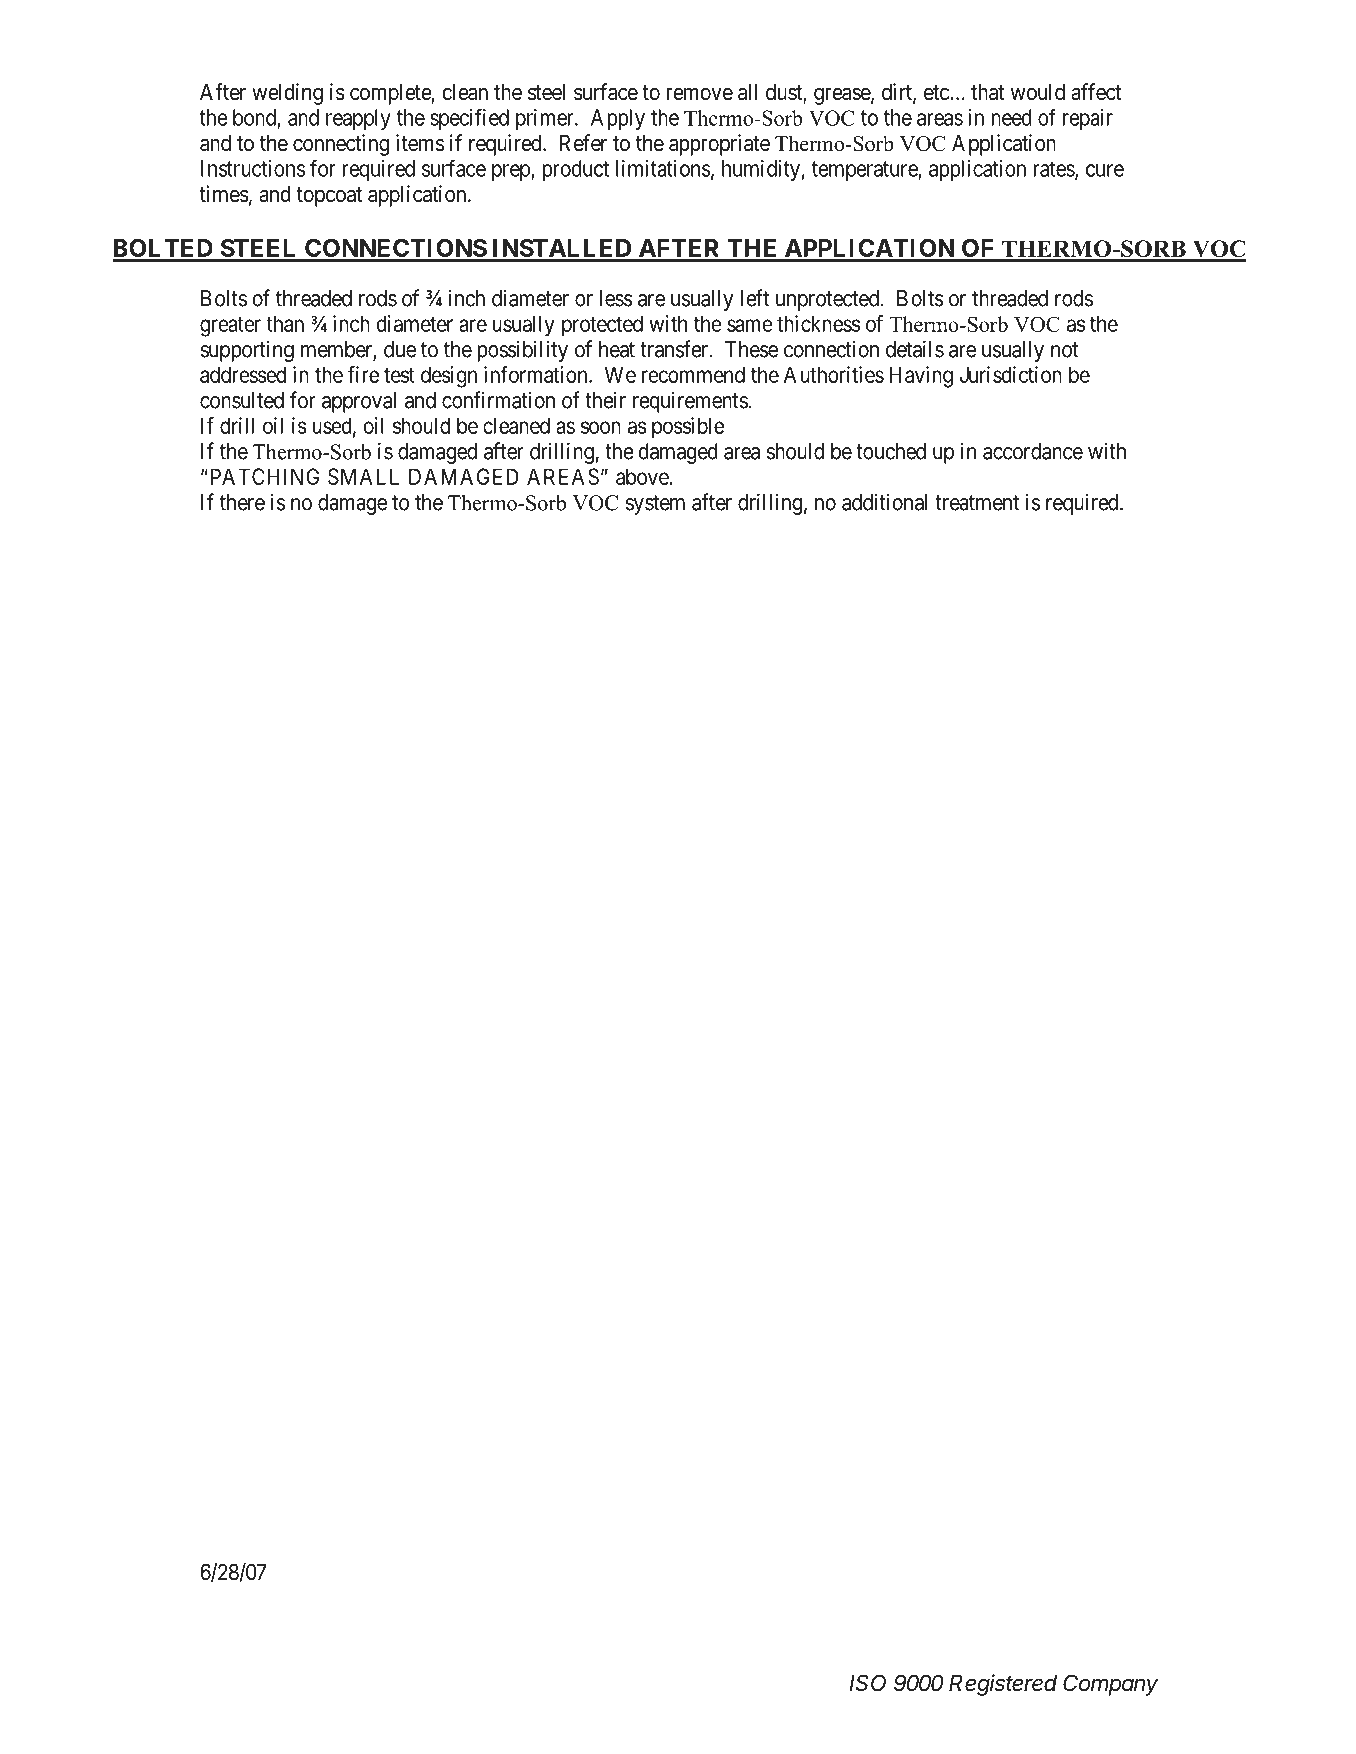 The width and height of the page is (1356, 1754). Describe the element at coordinates (341, 145) in the page. I see `connecting` at that location.
